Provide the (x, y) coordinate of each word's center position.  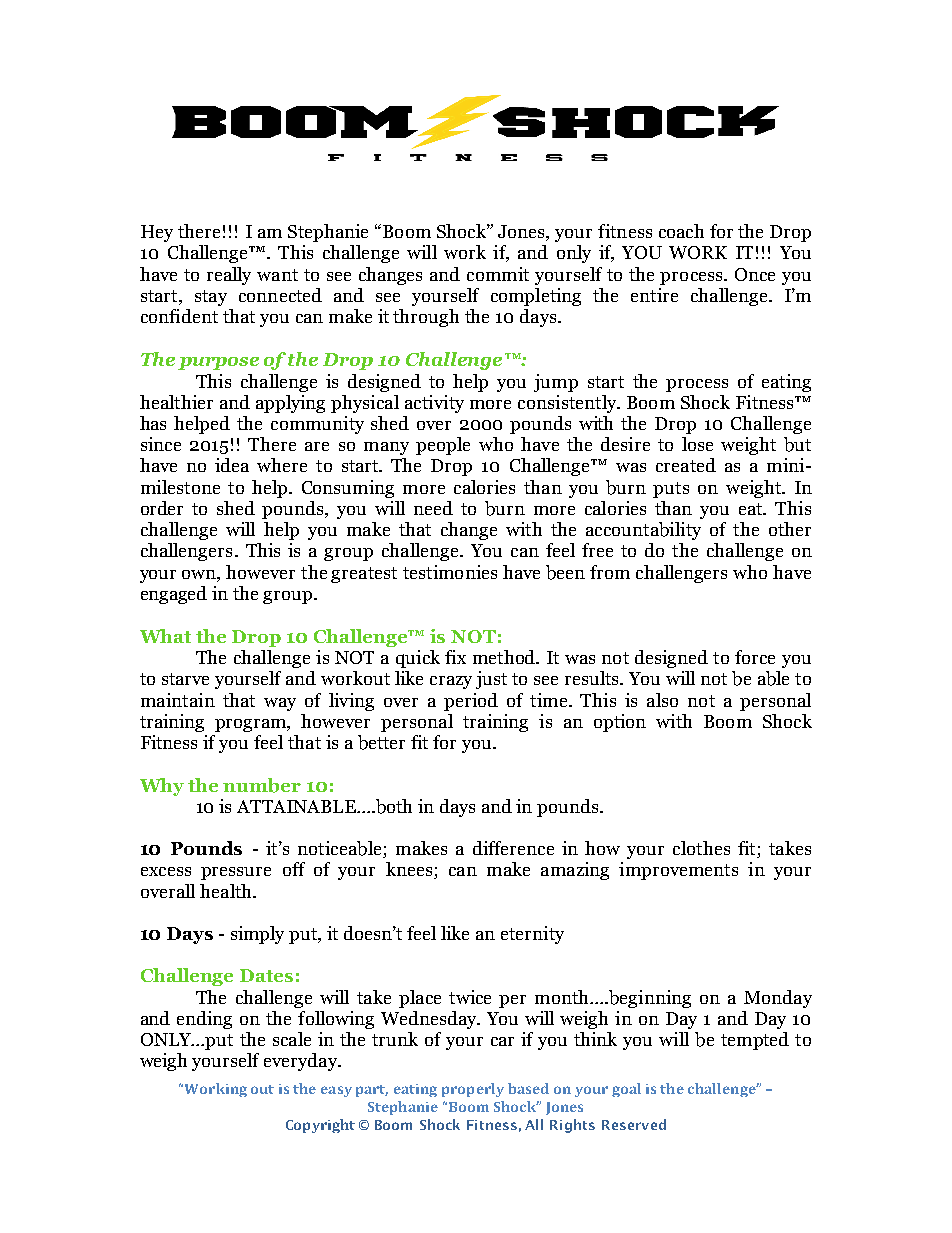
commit (498, 274)
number (262, 785)
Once (755, 274)
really (229, 276)
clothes (701, 848)
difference (513, 848)
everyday (302, 1062)
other (790, 529)
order (162, 508)
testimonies (450, 572)
